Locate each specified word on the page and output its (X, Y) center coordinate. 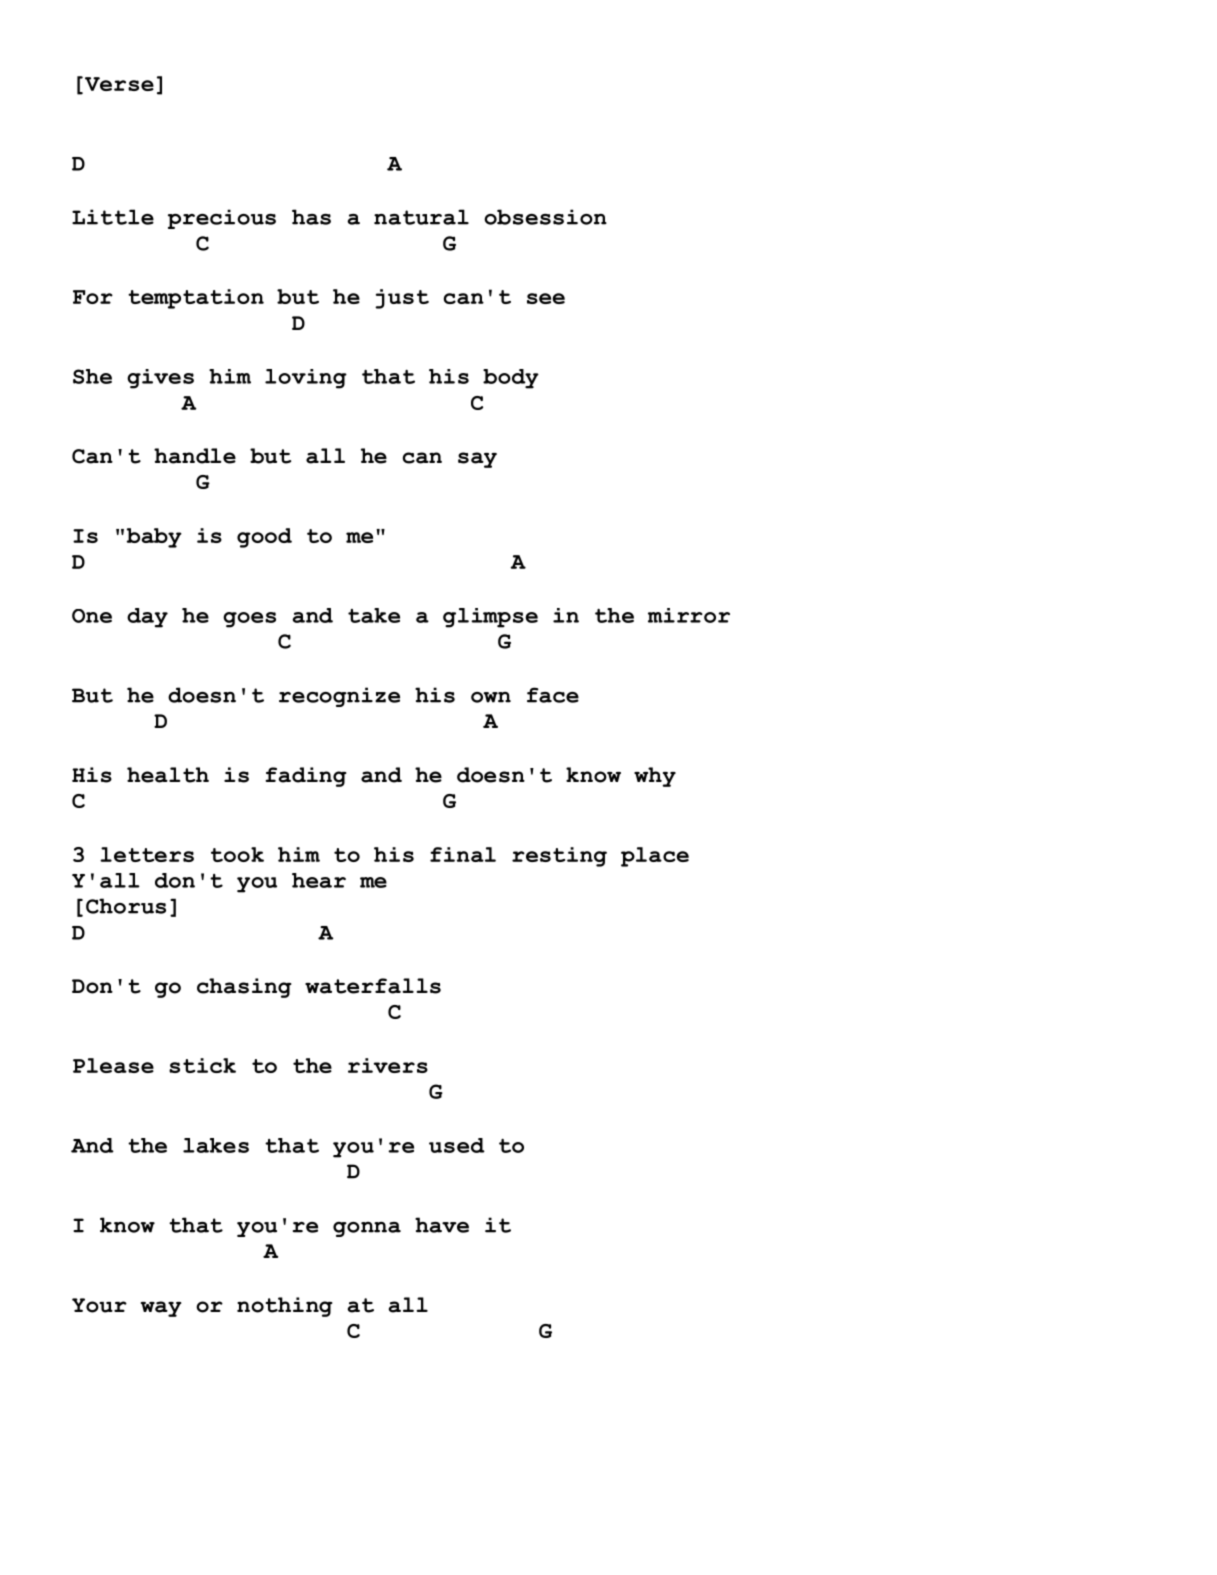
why (655, 777)
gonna (367, 1229)
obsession (545, 217)
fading (306, 777)
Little (113, 217)
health (168, 775)
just (402, 299)
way (161, 1309)
